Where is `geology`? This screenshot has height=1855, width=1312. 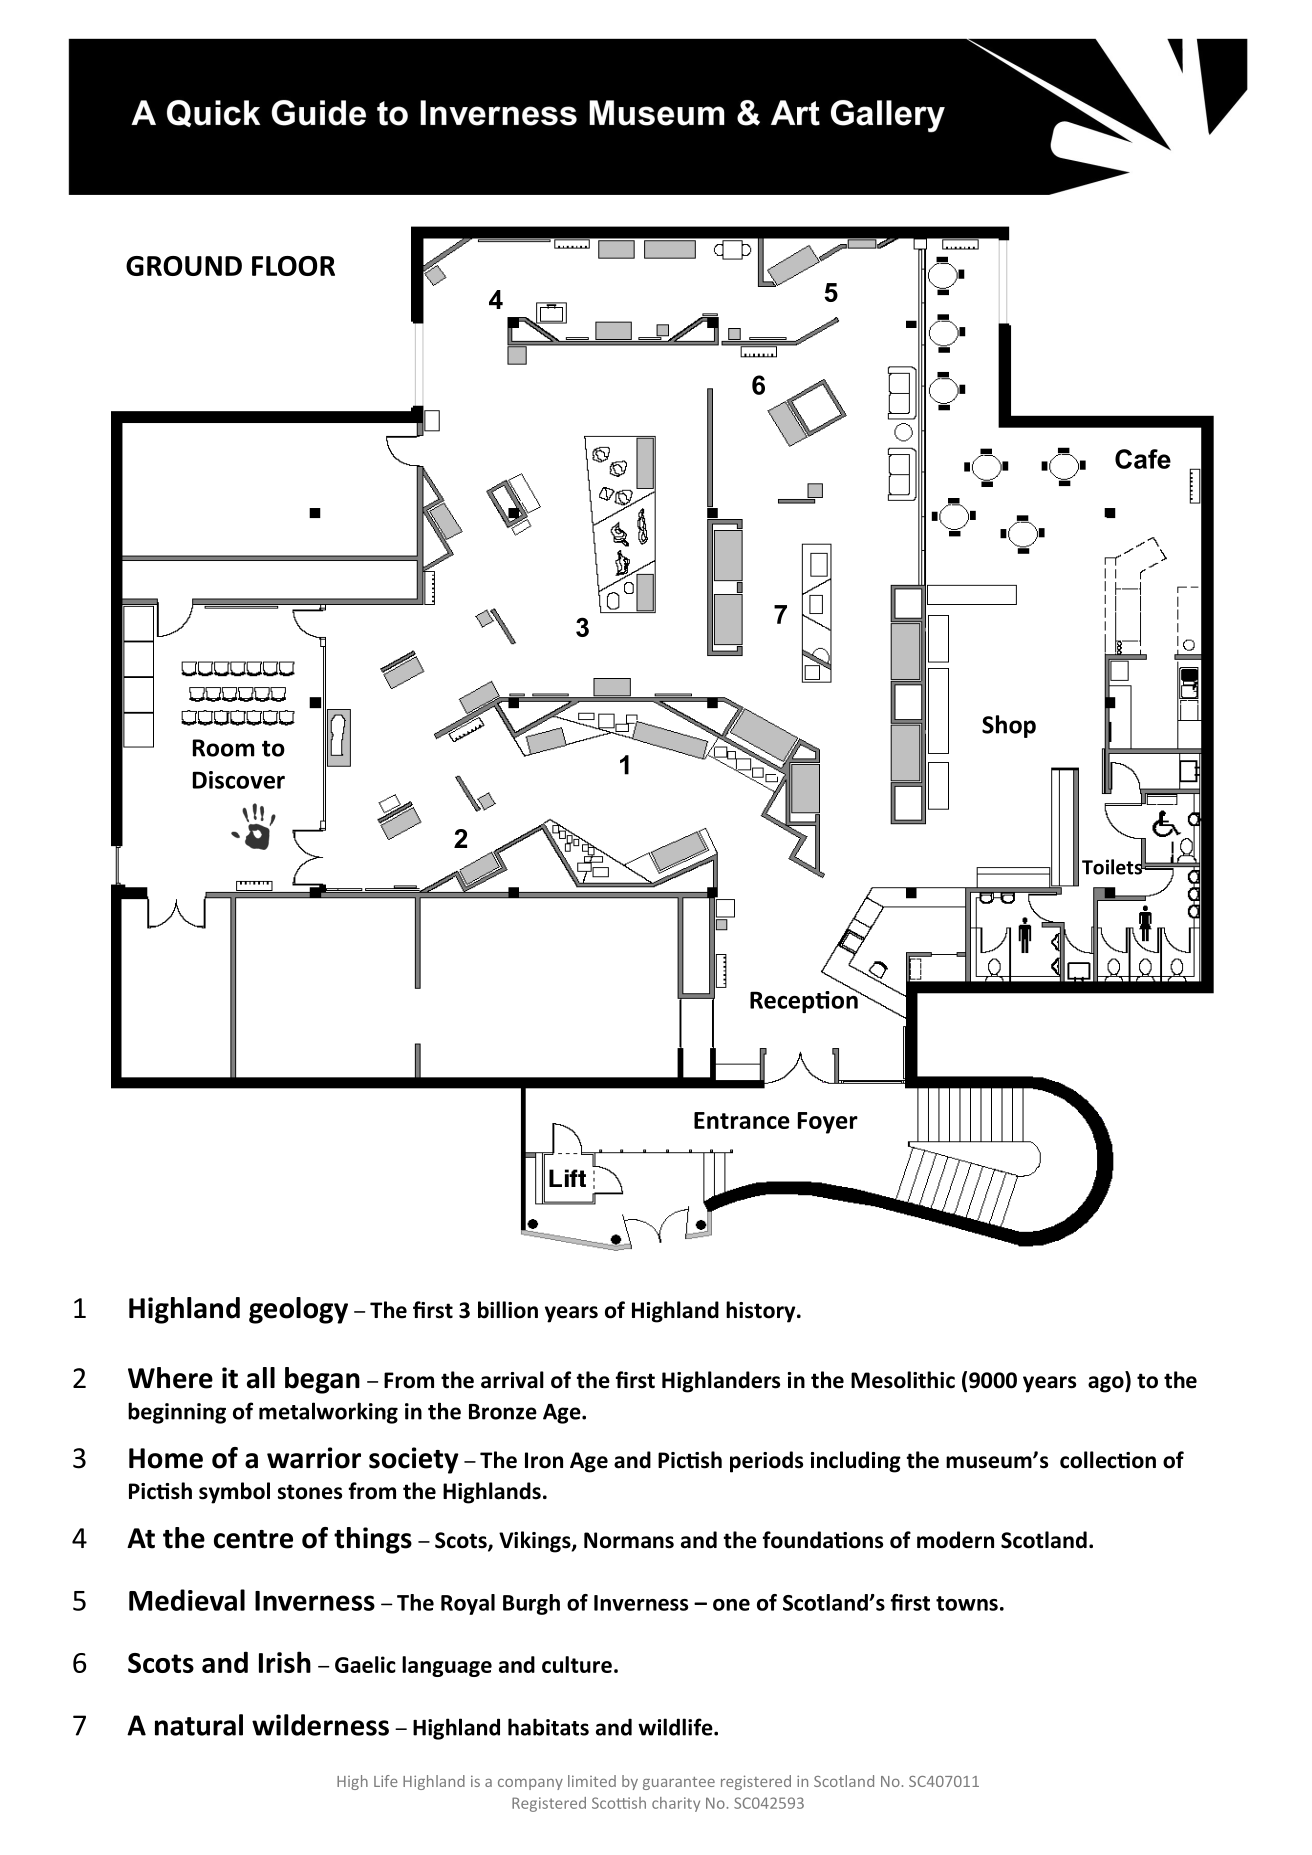
geology is located at coordinates (298, 1310).
